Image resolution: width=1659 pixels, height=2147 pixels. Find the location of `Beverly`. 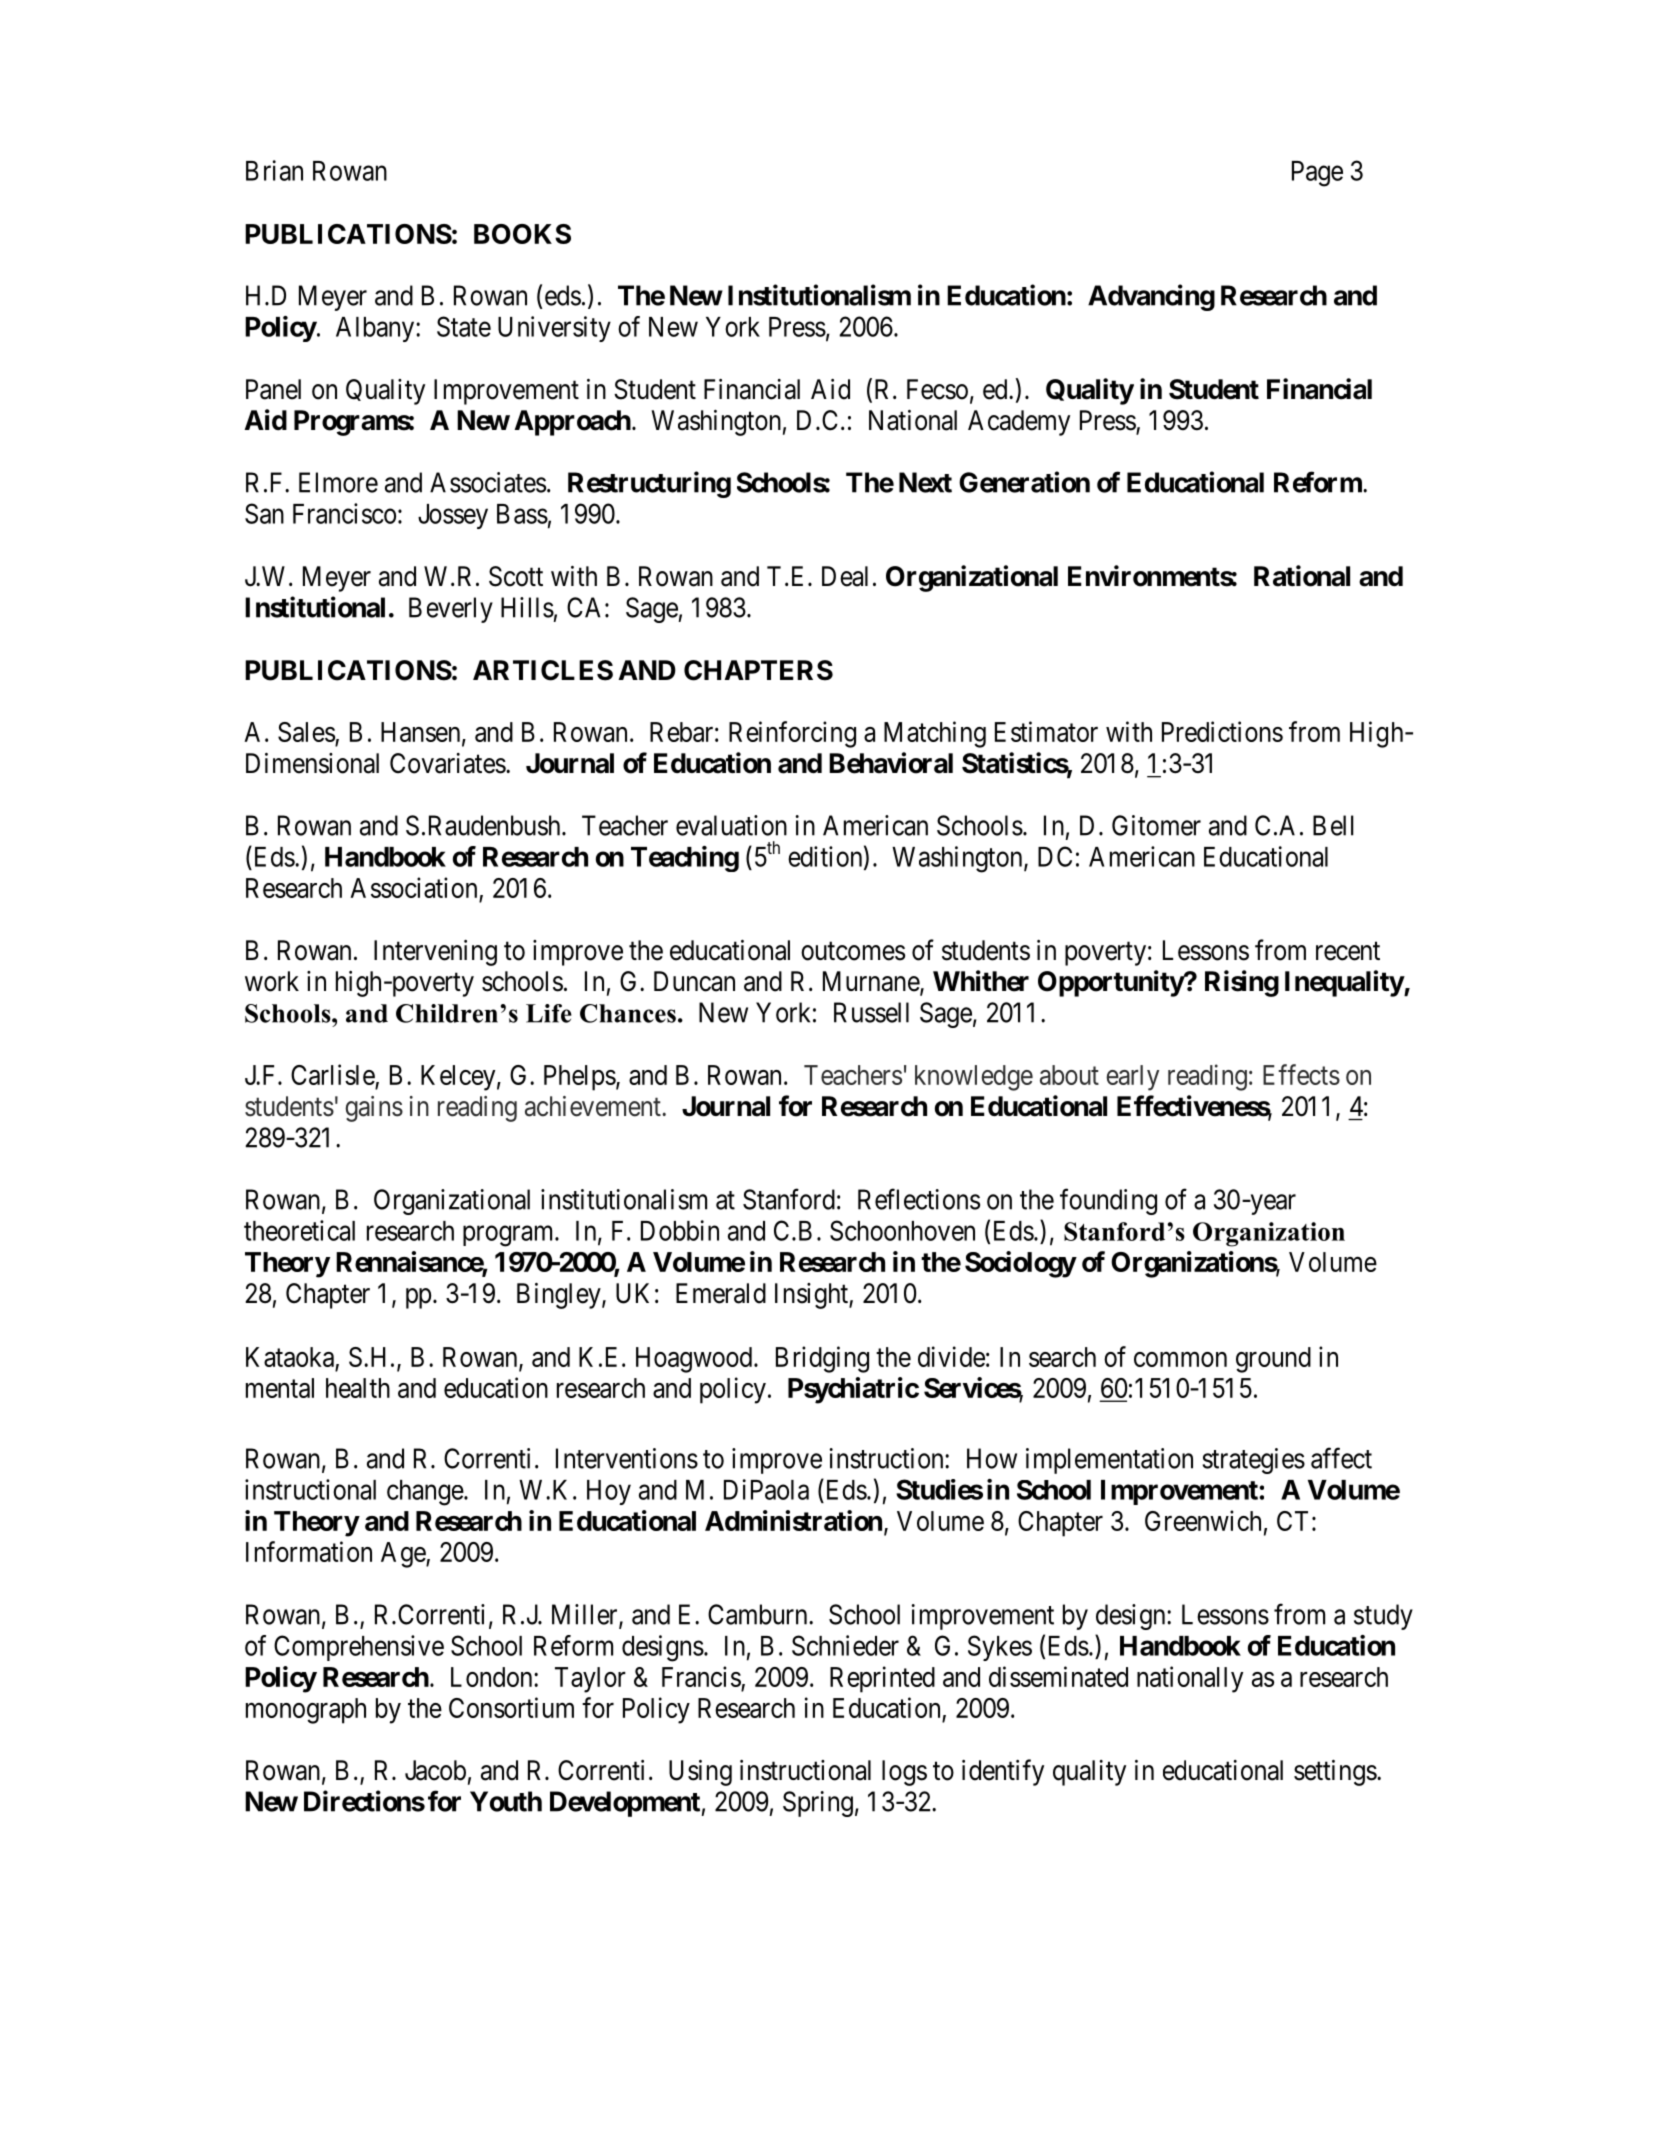

Beverly is located at coordinates (451, 610).
